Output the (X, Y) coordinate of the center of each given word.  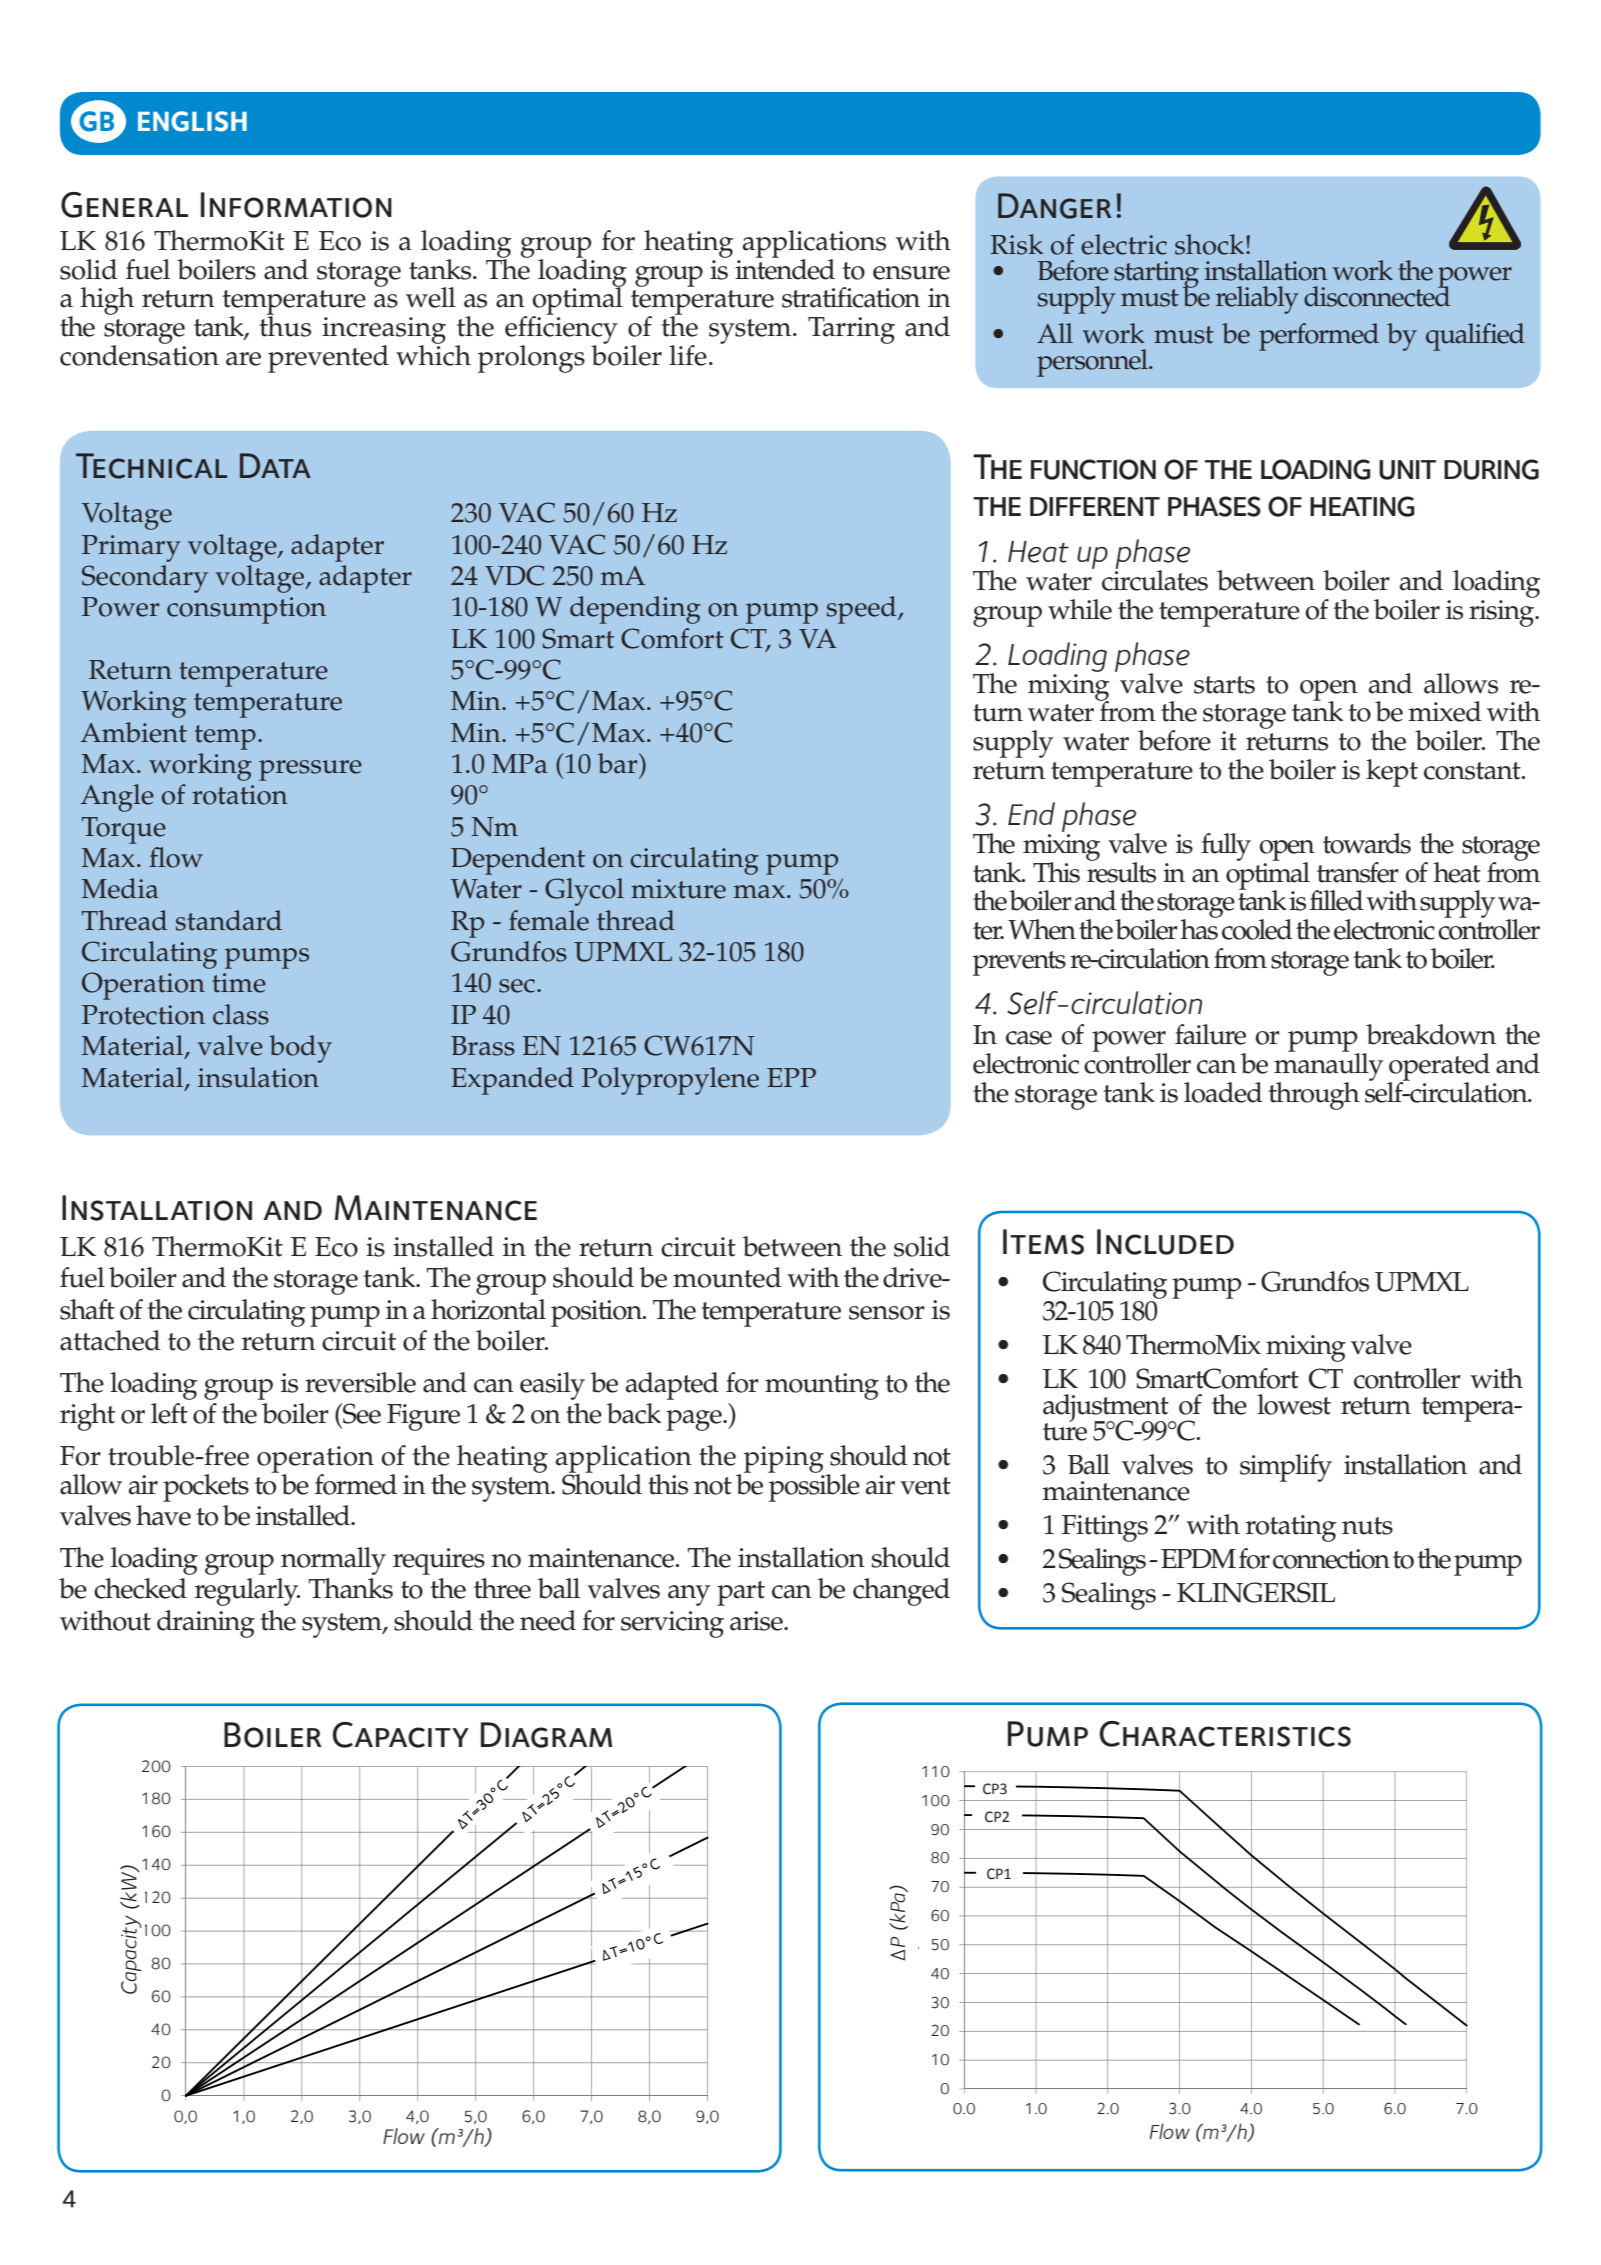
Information (296, 205)
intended (785, 268)
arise (757, 1621)
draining (206, 1624)
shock (1211, 244)
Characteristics (1225, 1734)
